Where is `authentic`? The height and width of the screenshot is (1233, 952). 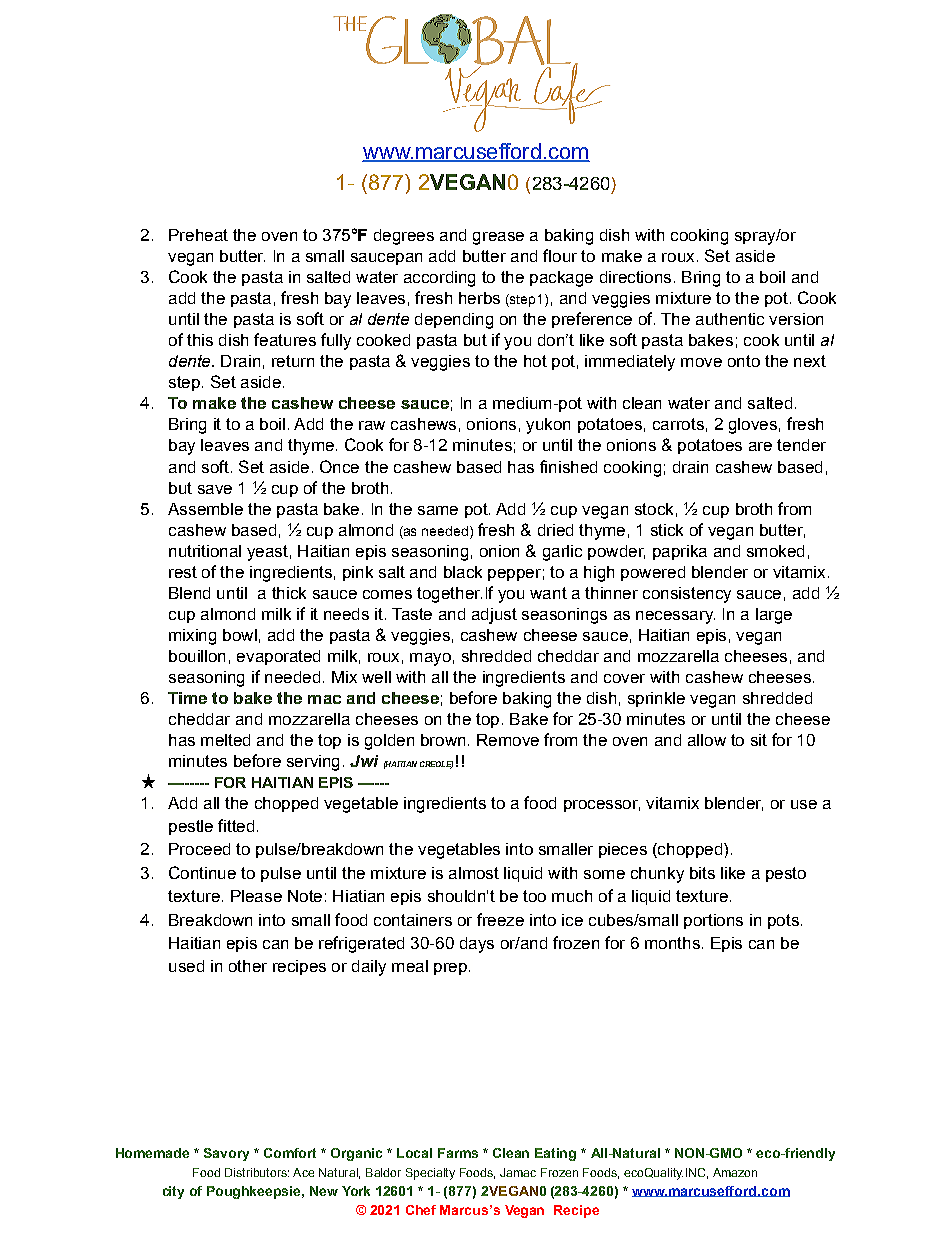 authentic is located at coordinates (730, 319).
